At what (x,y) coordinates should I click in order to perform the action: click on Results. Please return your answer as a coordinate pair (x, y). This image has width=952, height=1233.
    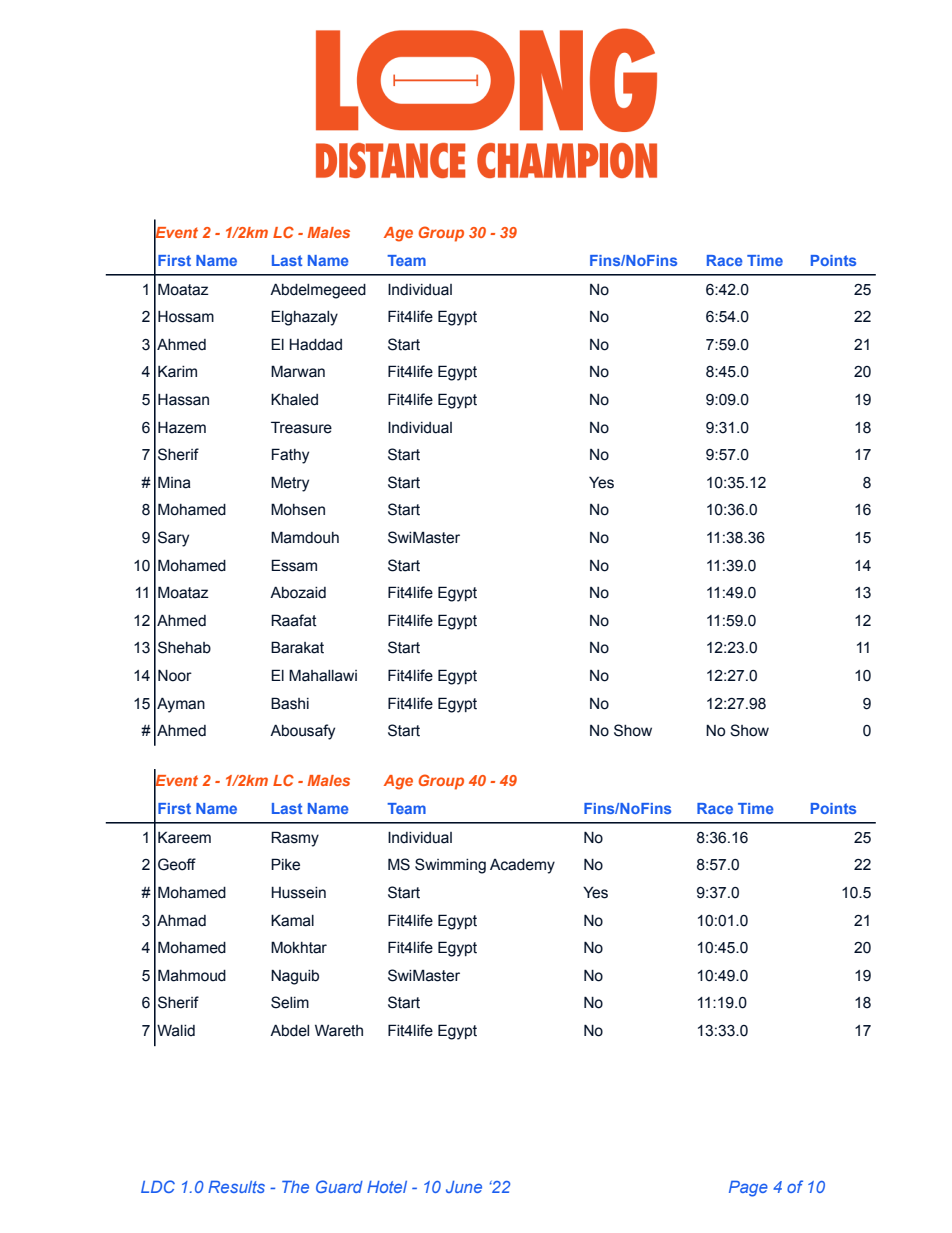
    Looking at the image, I should click on (236, 1187).
